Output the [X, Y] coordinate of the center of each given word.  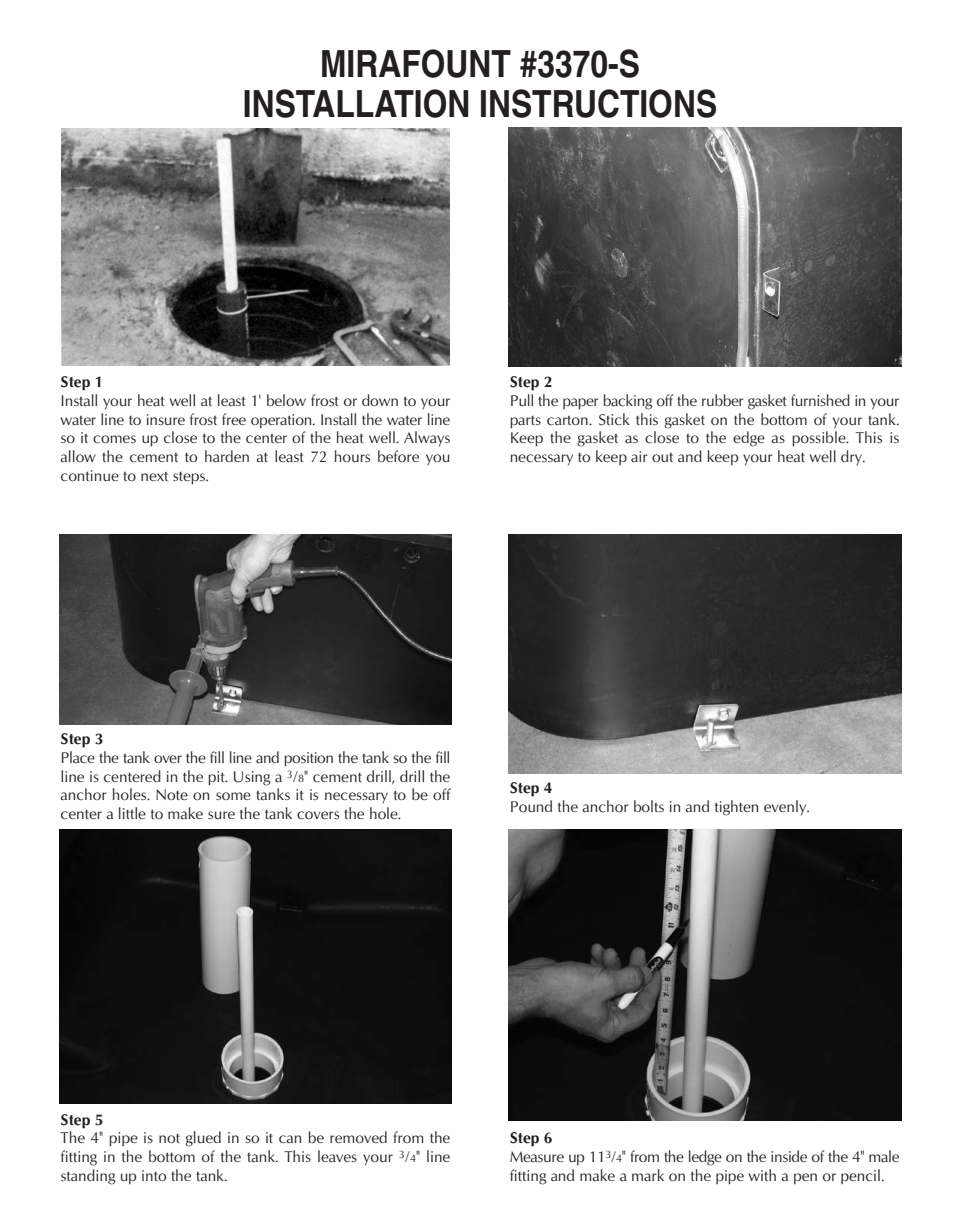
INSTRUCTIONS [598, 103]
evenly [786, 808]
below [286, 400]
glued [203, 1139]
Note [172, 794]
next [154, 476]
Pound [531, 806]
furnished [820, 400]
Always [427, 439]
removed [358, 1137]
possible [820, 439]
